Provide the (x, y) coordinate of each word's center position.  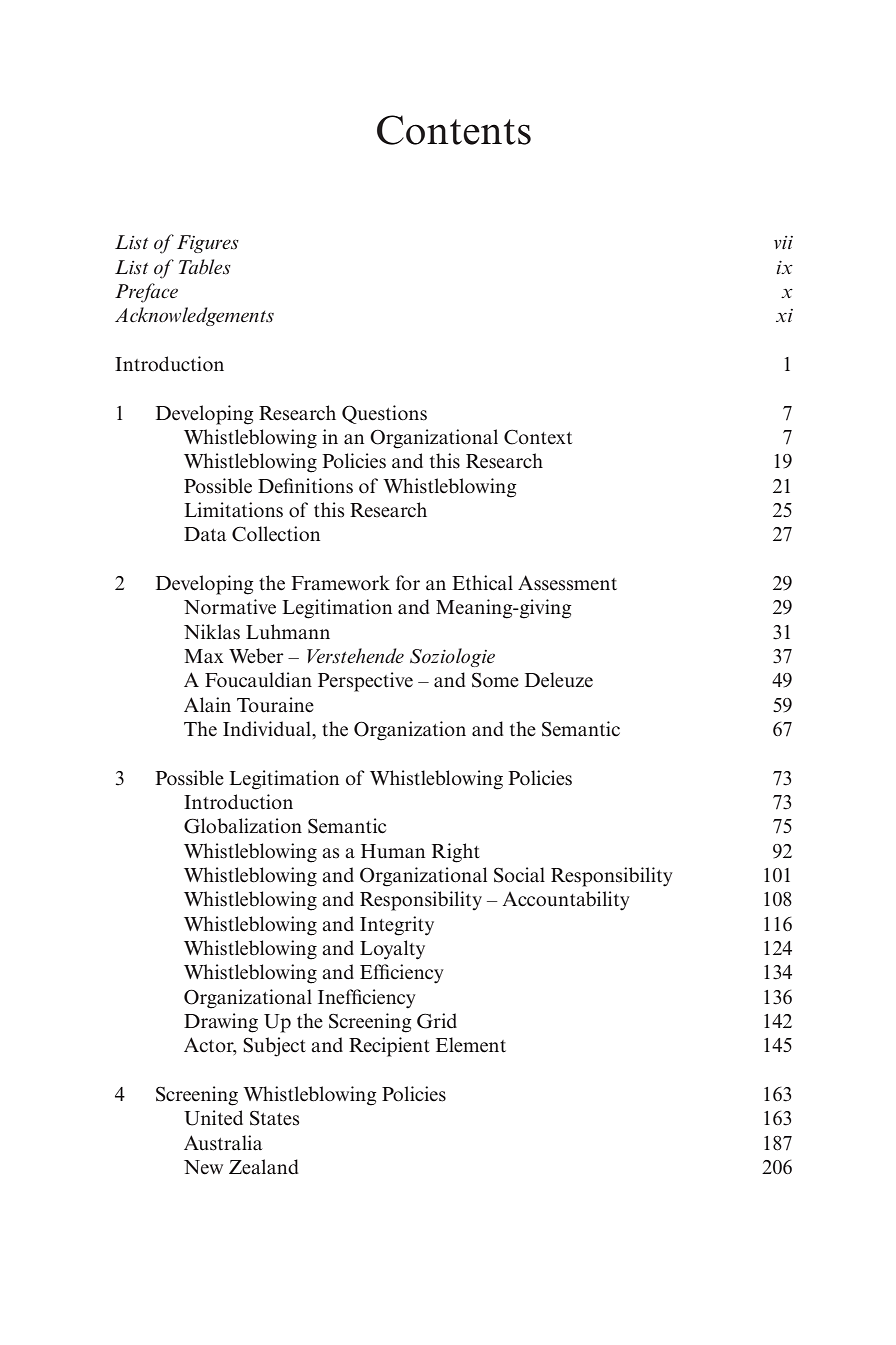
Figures (208, 244)
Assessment (567, 583)
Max (204, 656)
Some (495, 680)
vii (783, 242)
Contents (454, 130)
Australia (223, 1143)
